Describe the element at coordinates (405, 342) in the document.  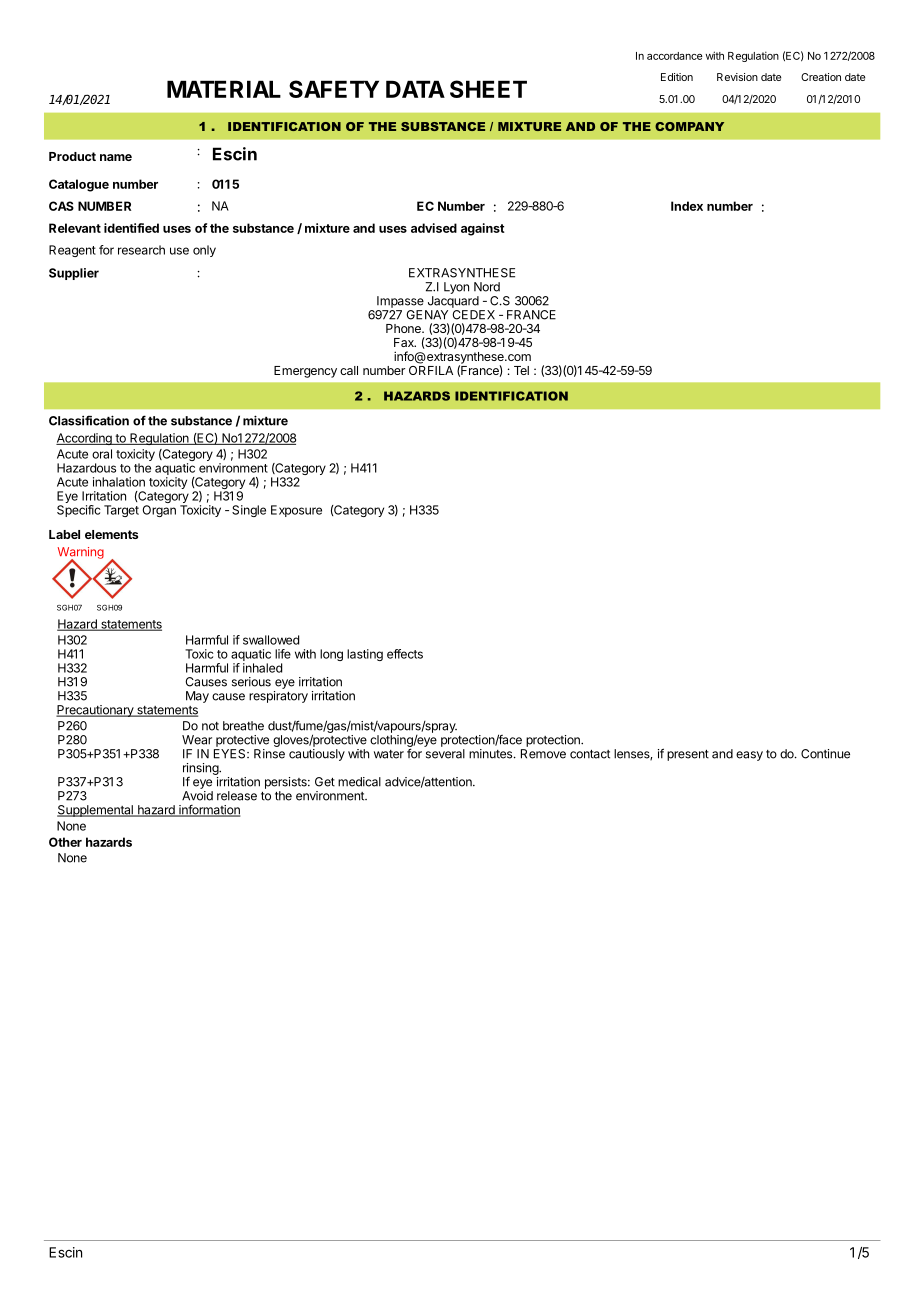
I see `Fax` at that location.
